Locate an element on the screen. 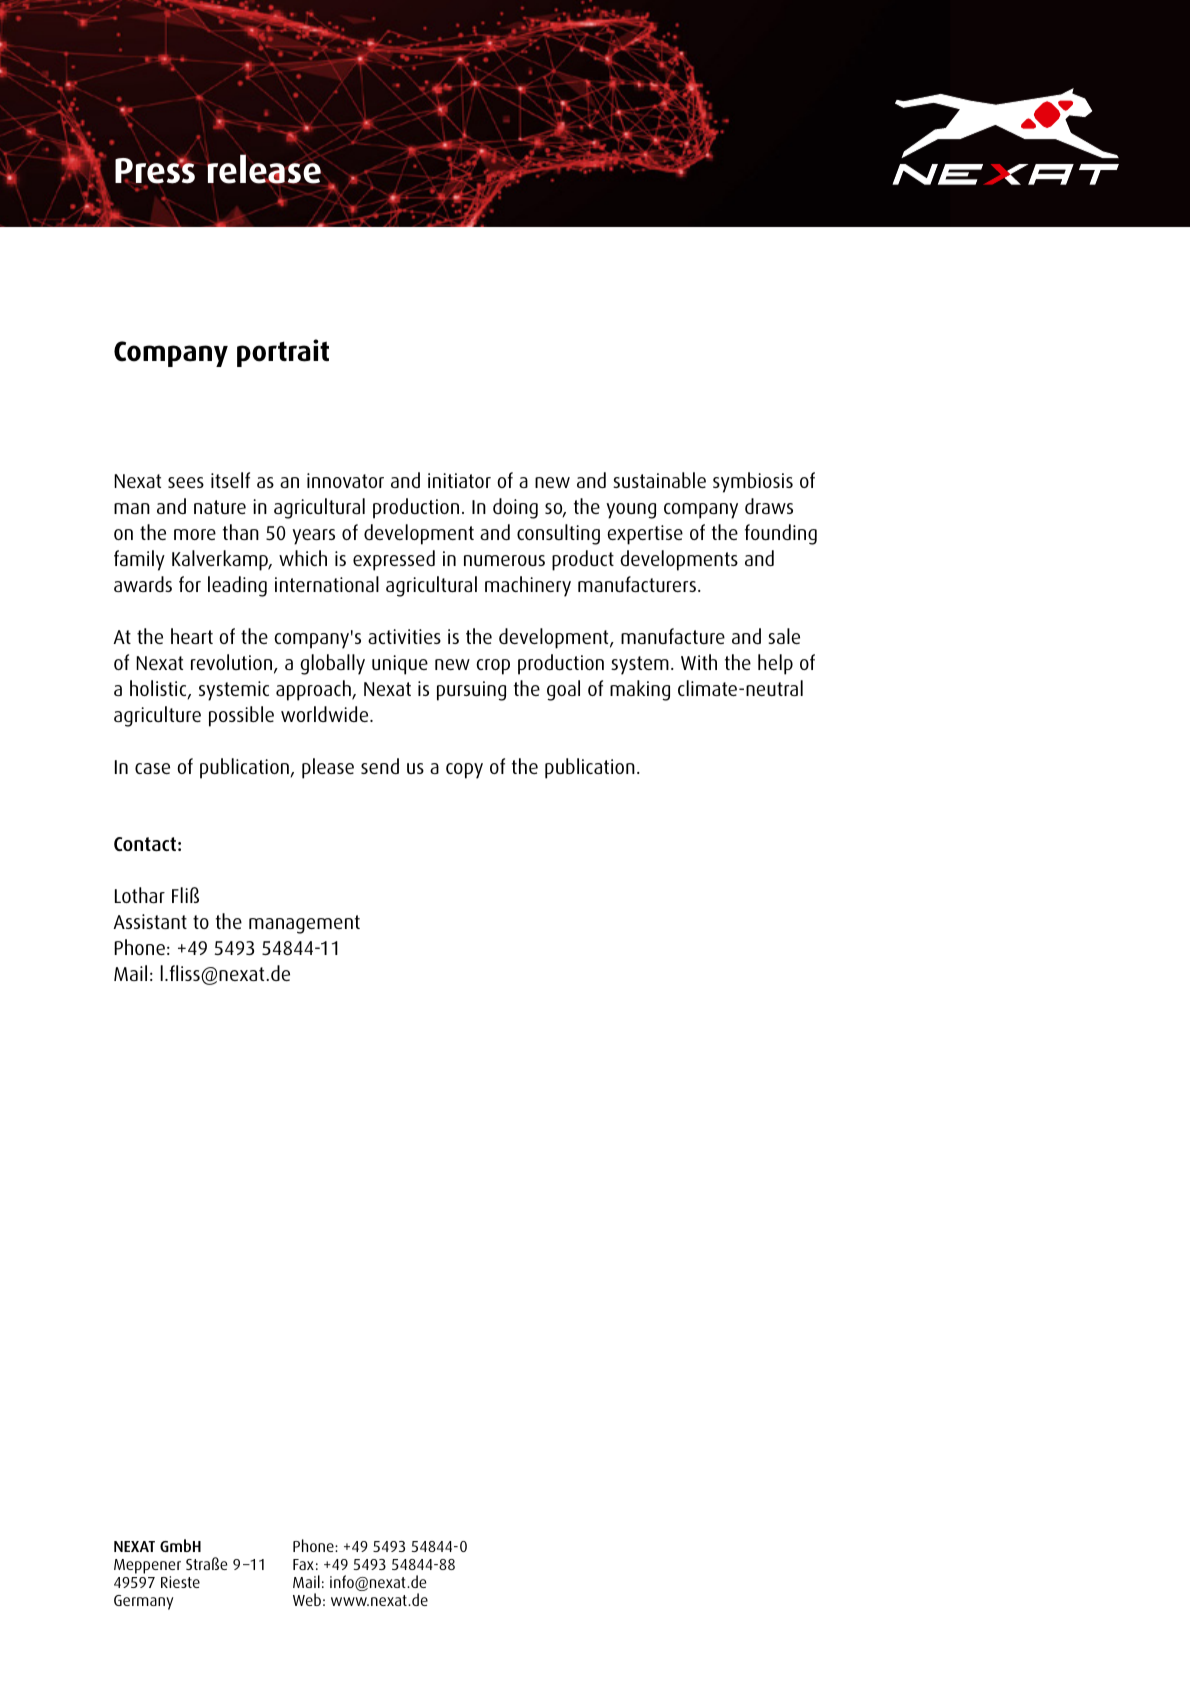 Image resolution: width=1190 pixels, height=1682 pixels. Assistant is located at coordinates (150, 921).
